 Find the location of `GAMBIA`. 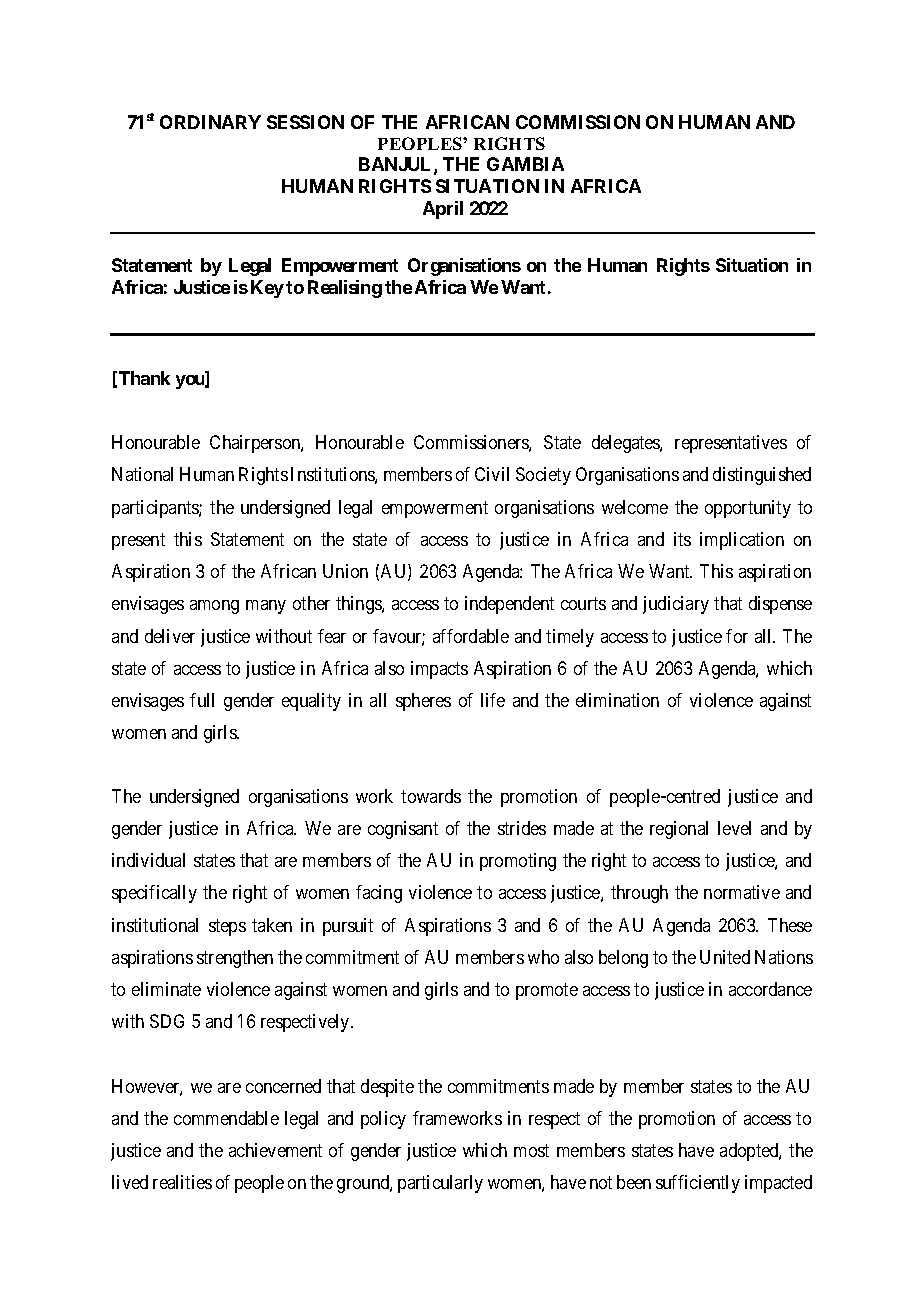

GAMBIA is located at coordinates (525, 164).
